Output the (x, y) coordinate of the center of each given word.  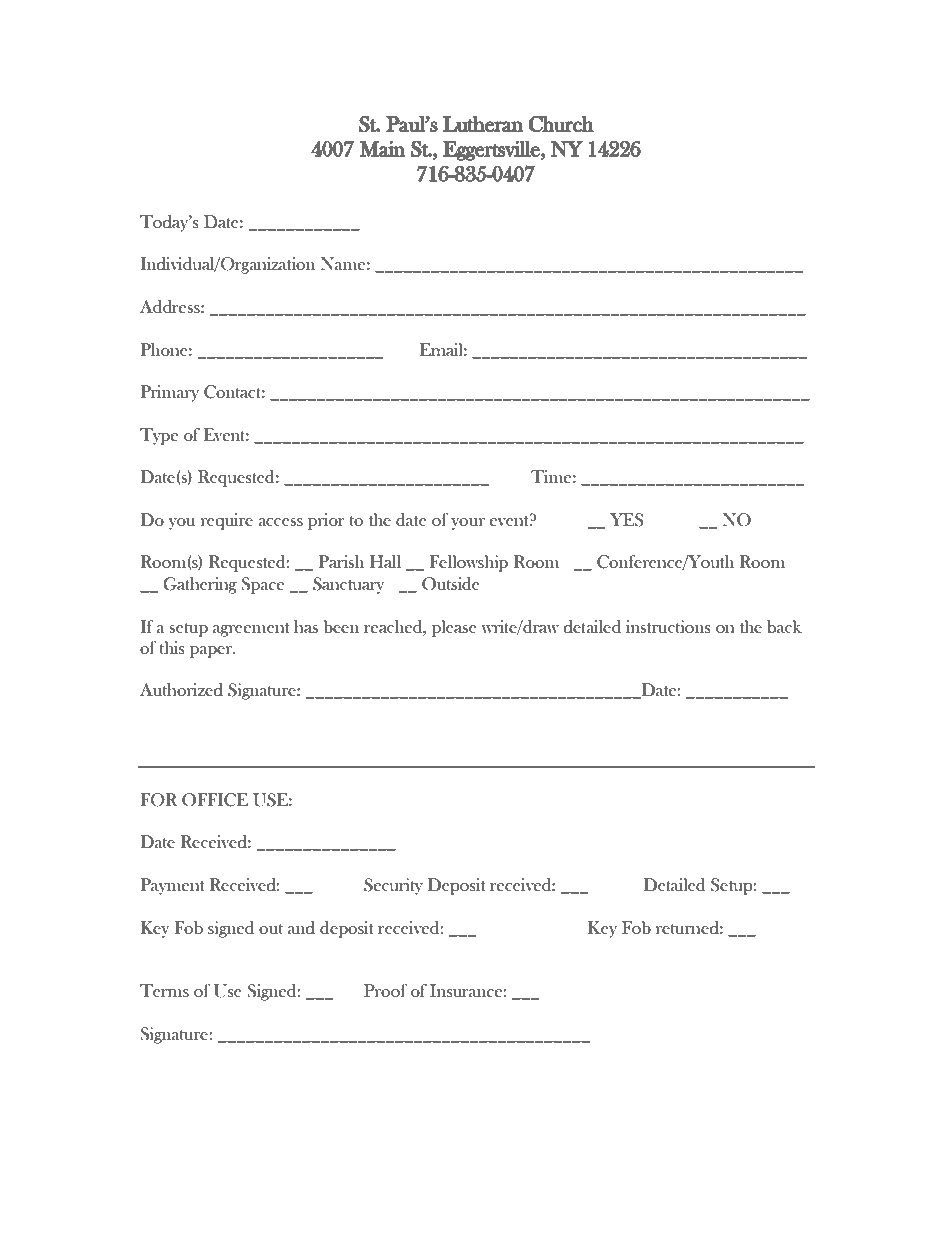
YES (627, 520)
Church (561, 124)
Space (262, 585)
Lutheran (483, 124)
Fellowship (468, 563)
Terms (164, 990)
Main (382, 149)
